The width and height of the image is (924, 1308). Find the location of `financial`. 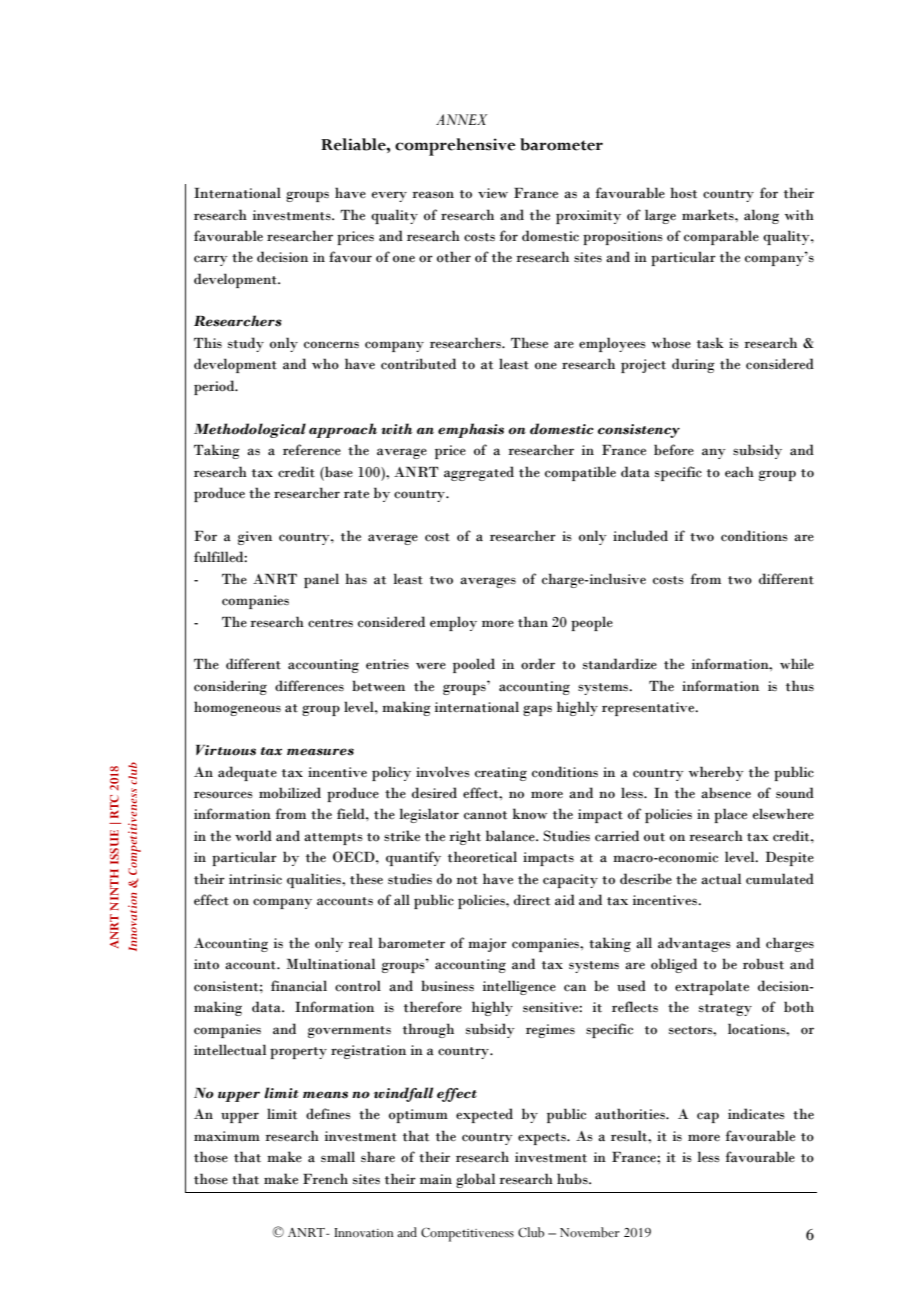

financial is located at coordinates (299, 986).
